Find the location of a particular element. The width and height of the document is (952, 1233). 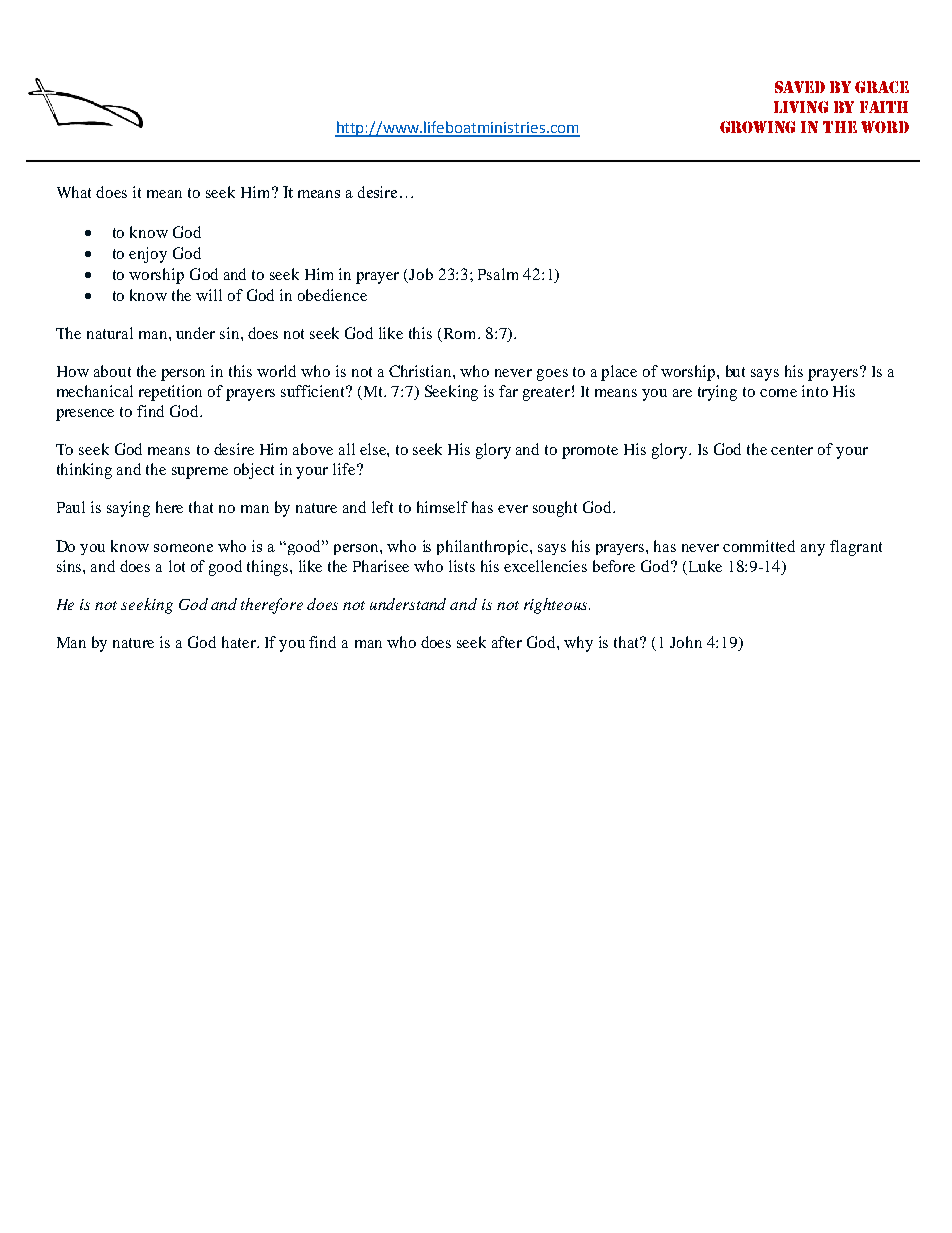

Growing is located at coordinates (757, 127).
